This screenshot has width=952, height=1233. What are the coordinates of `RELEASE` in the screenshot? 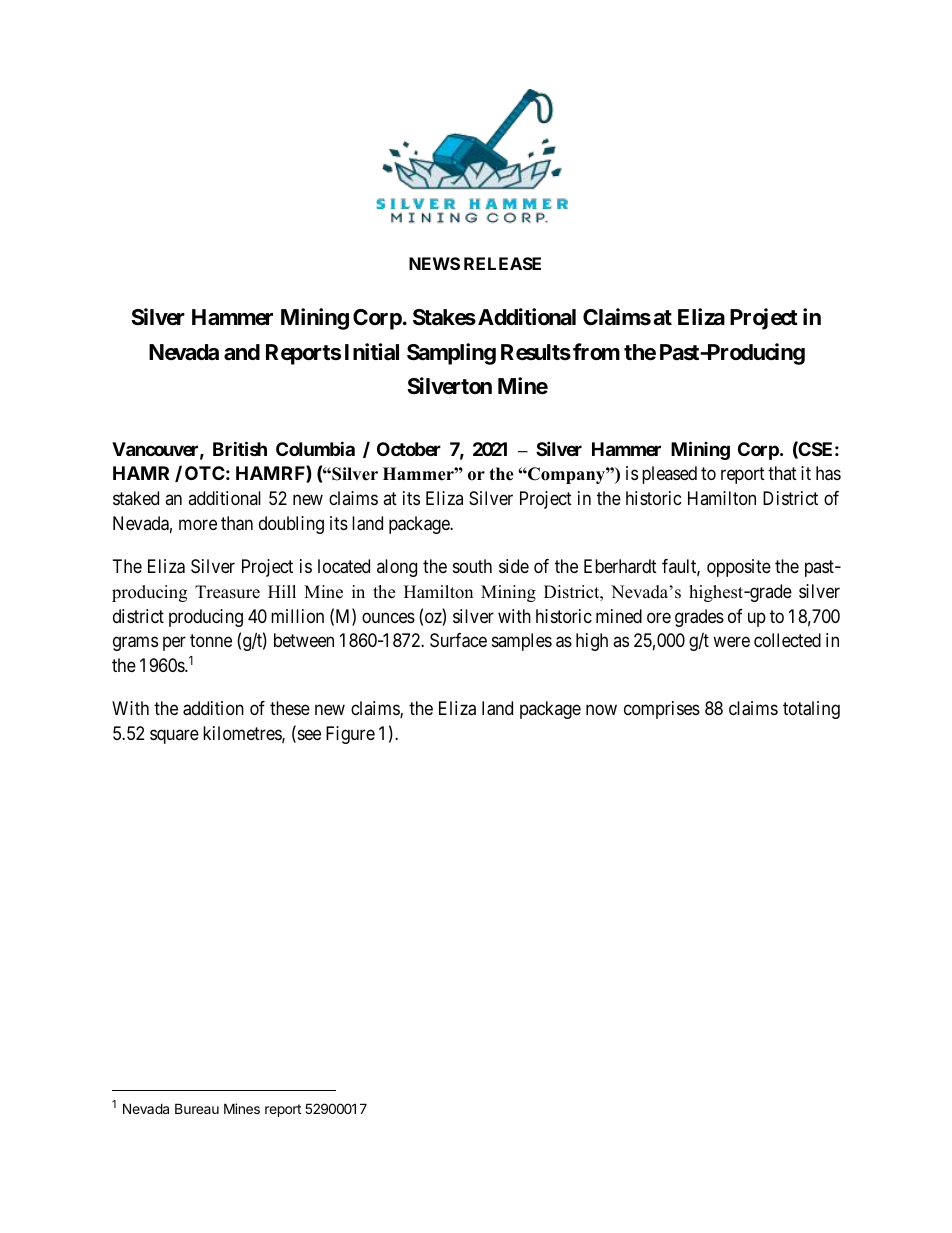 It's located at (502, 263).
